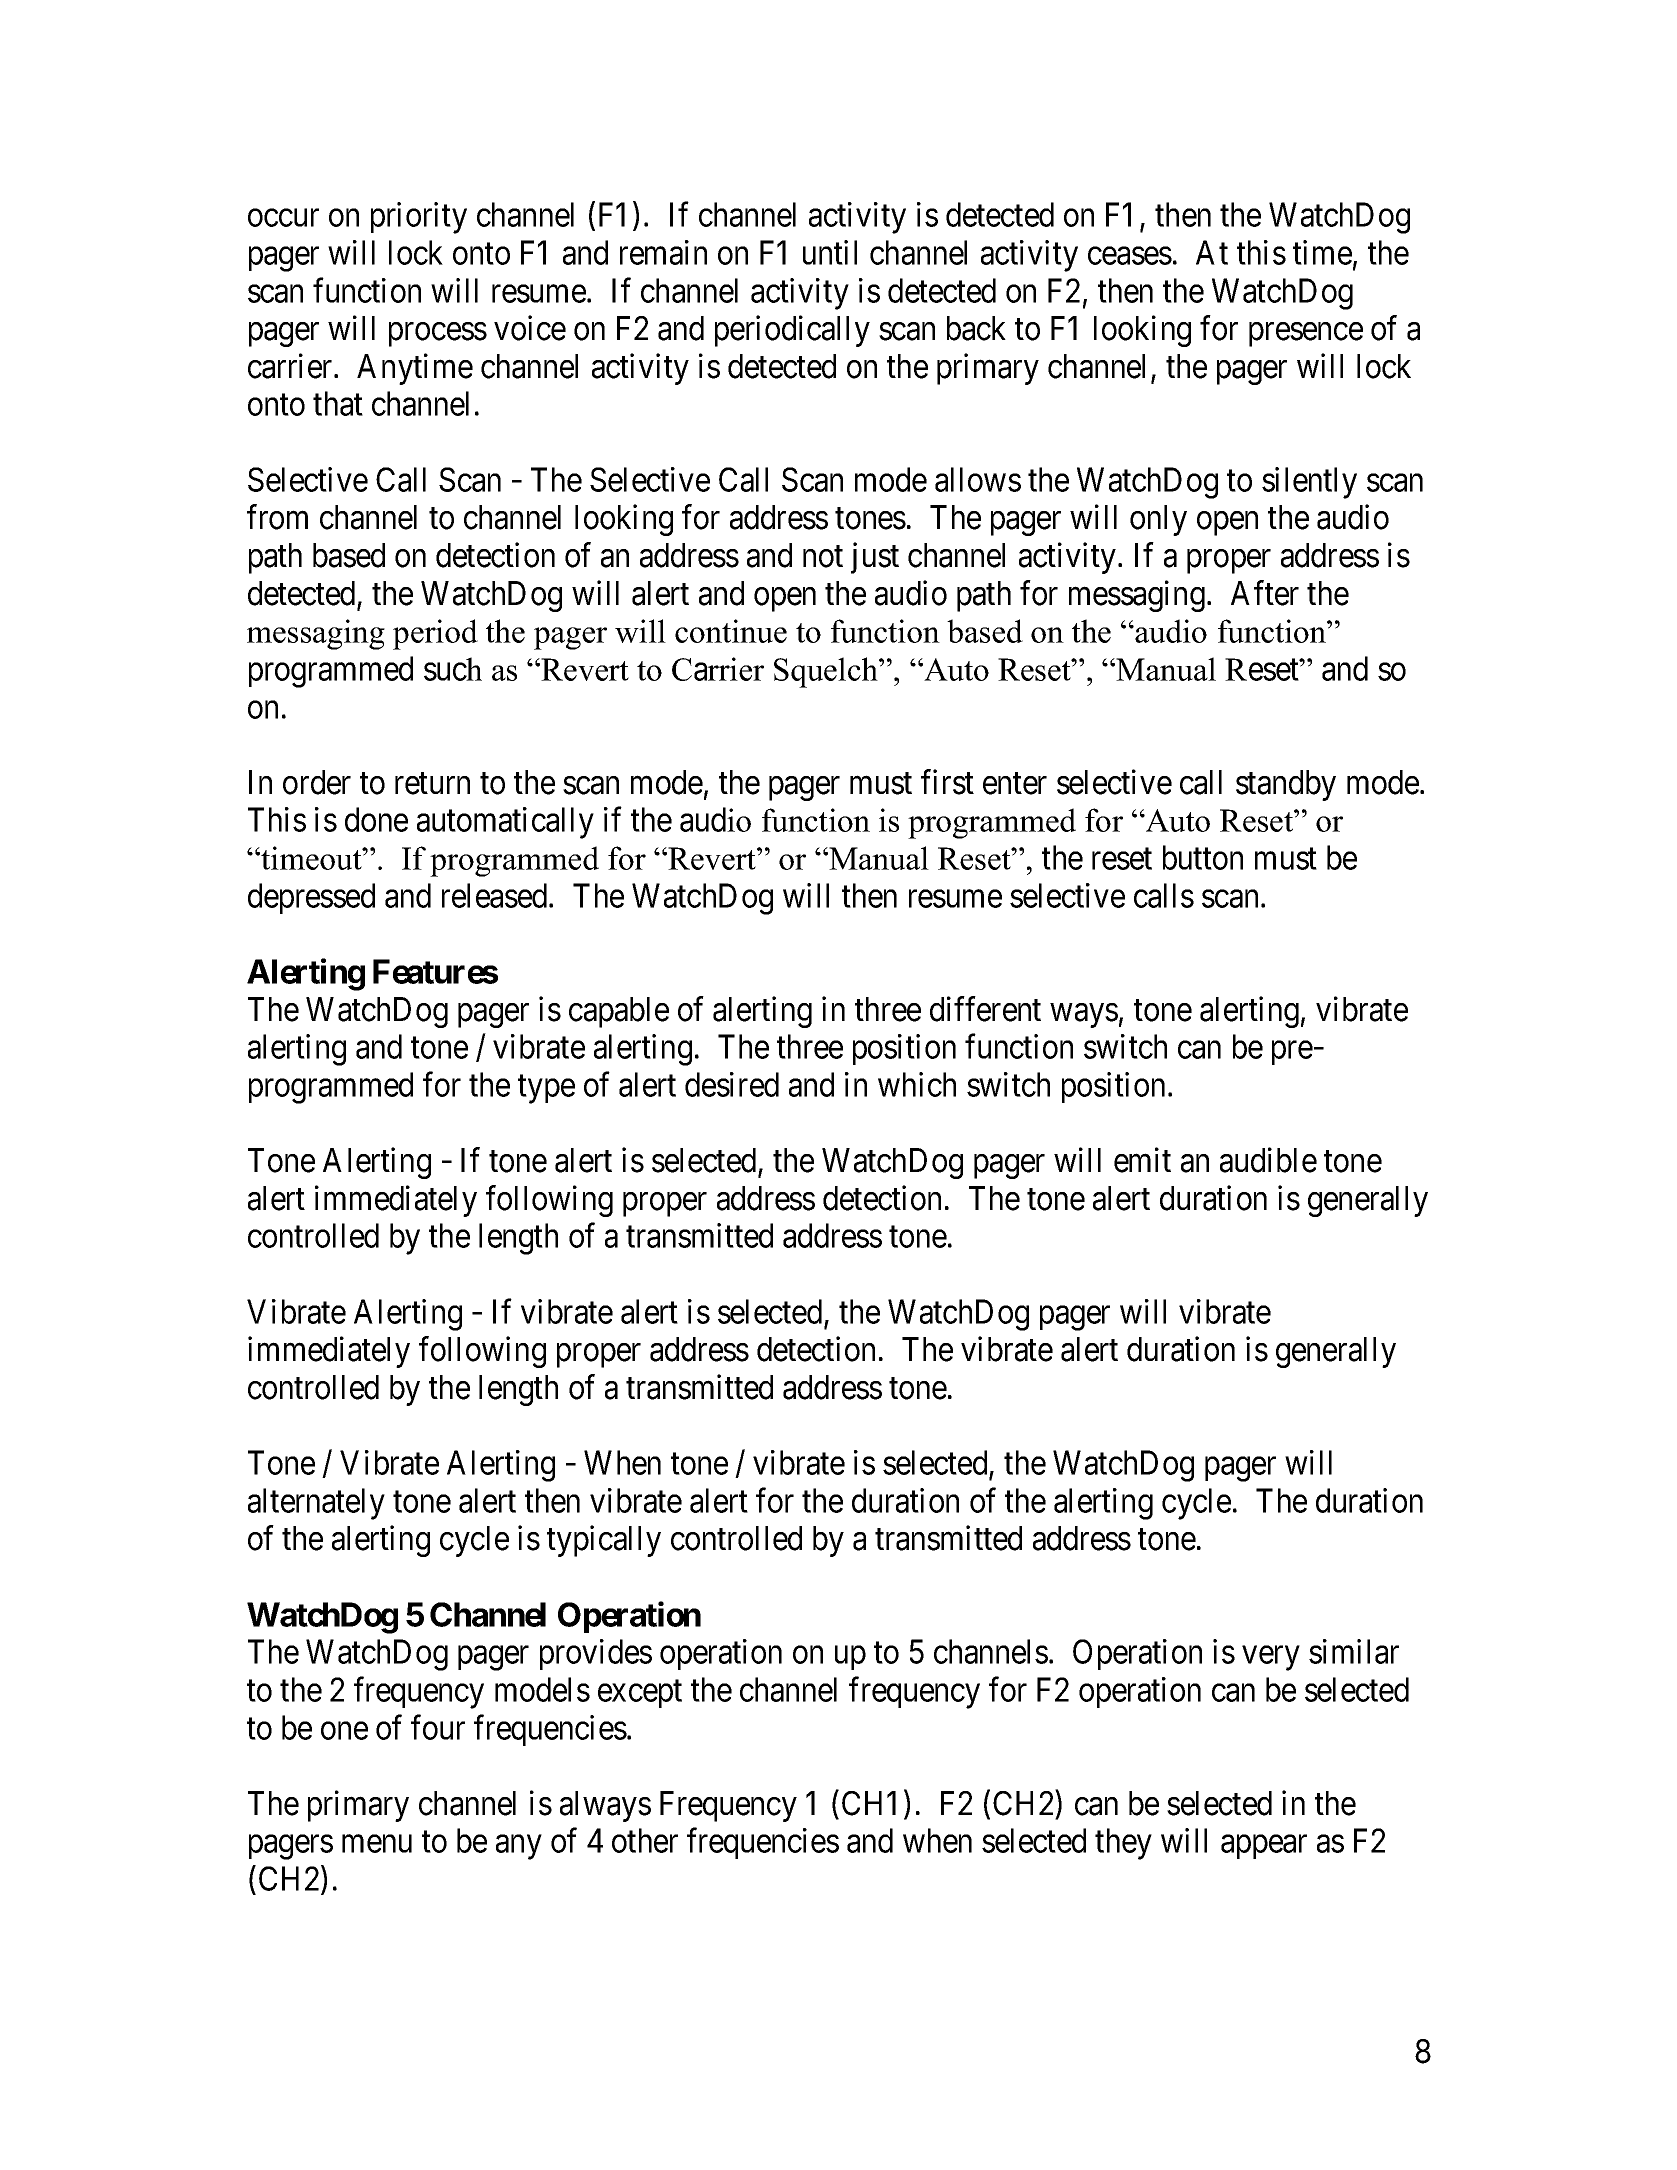 The image size is (1677, 2170). Describe the element at coordinates (546, 1089) in the image. I see `type` at that location.
